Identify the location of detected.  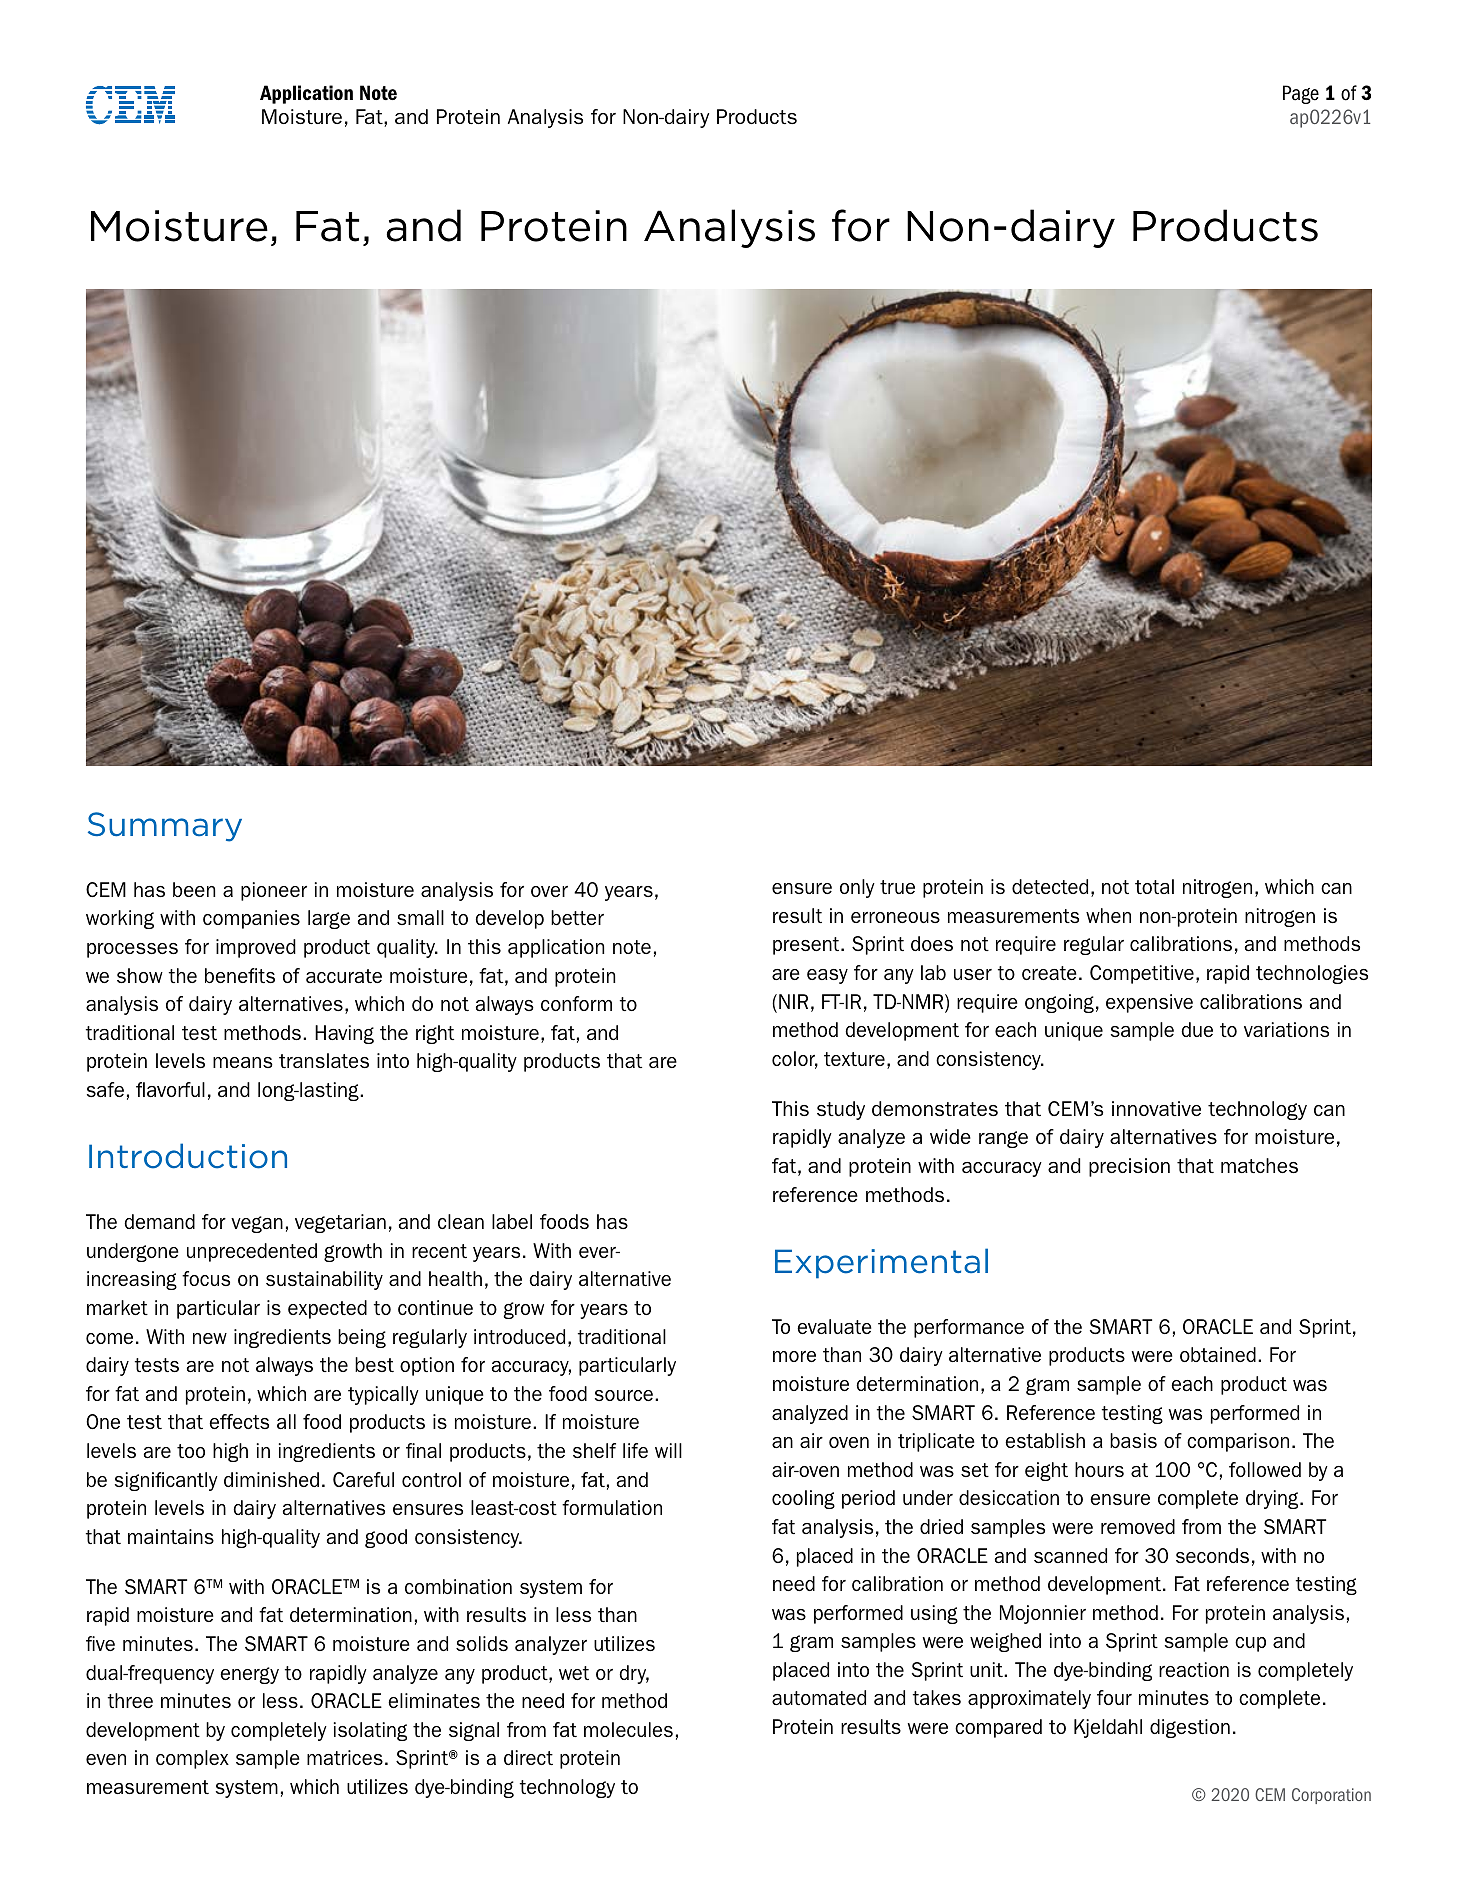
(1050, 886).
